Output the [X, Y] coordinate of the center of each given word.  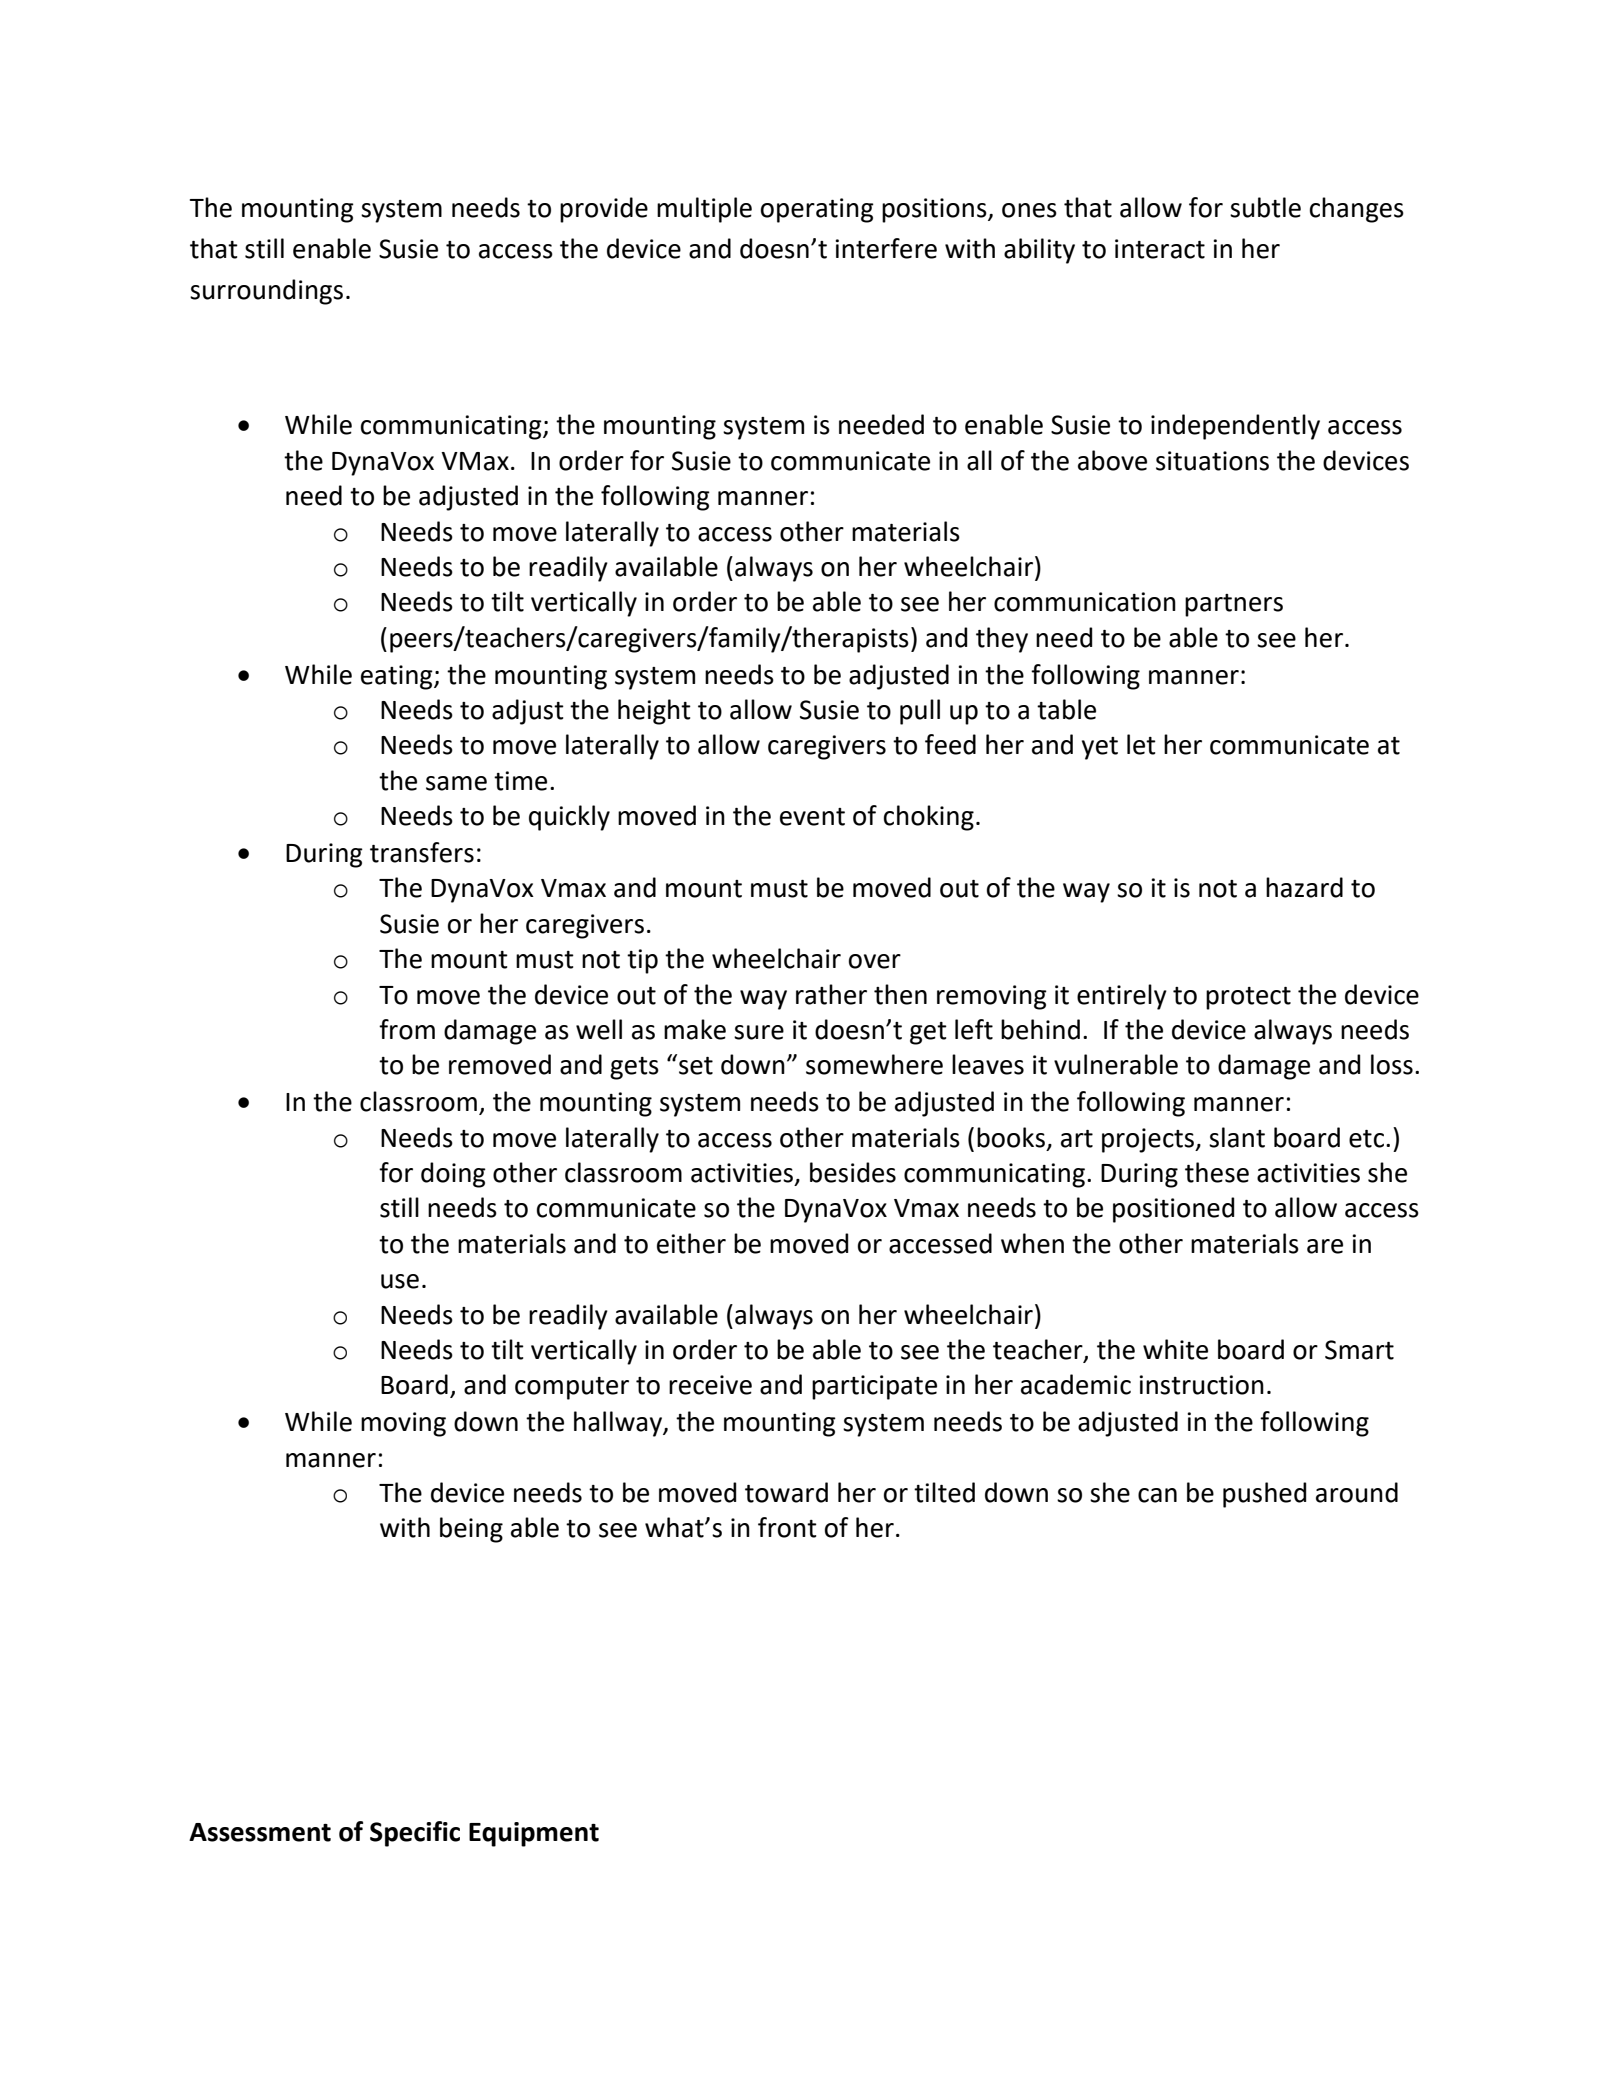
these [1217, 1172]
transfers [422, 852]
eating [398, 677]
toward [786, 1492]
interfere [886, 248]
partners [1234, 605]
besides [853, 1172]
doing [453, 1175]
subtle [1265, 207]
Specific [415, 1834]
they [1002, 640]
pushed [1264, 1495]
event [812, 817]
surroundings [266, 292]
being [471, 1530]
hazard [1304, 887]
